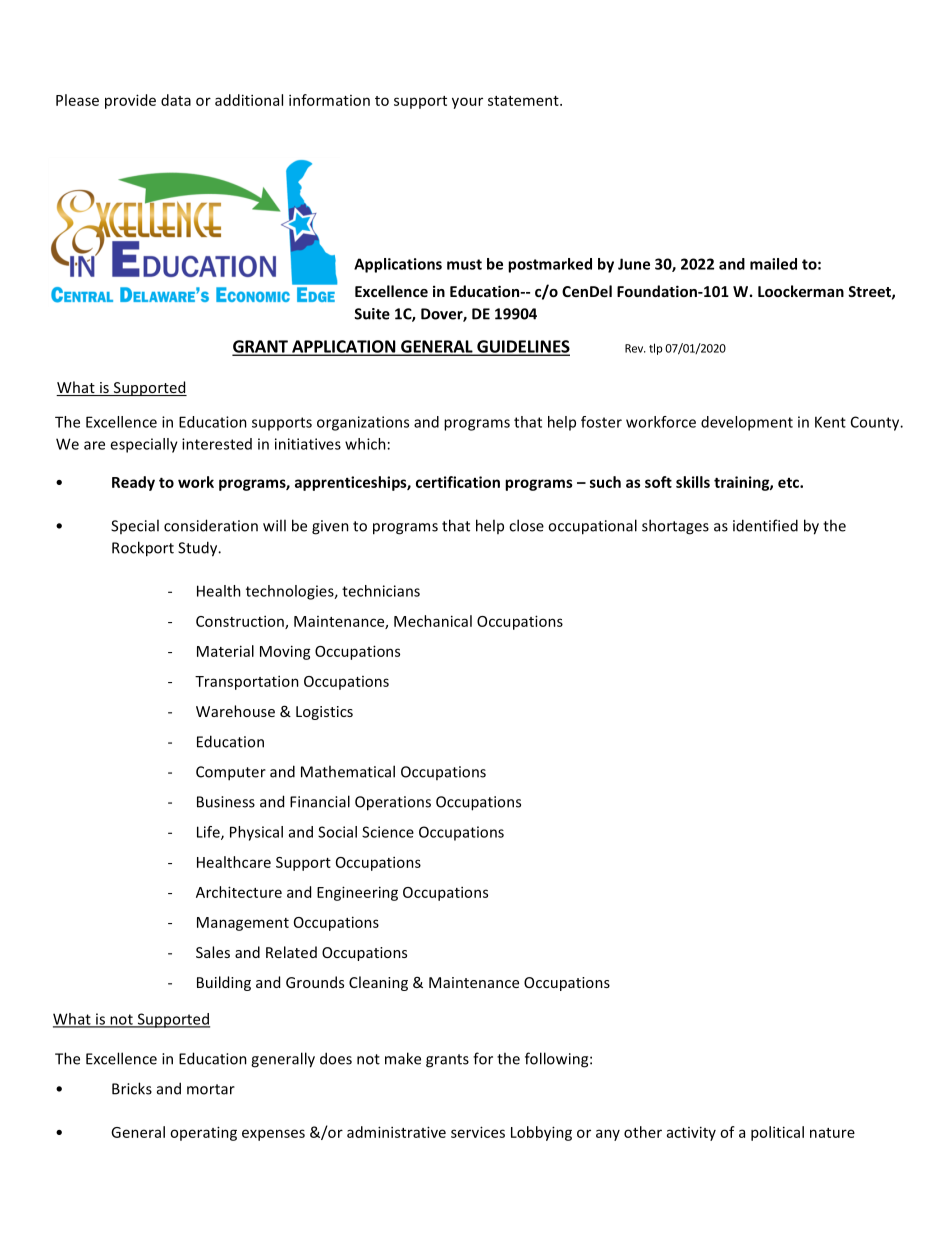 This screenshot has height=1233, width=952. Describe the element at coordinates (773, 264) in the screenshot. I see `mailed` at that location.
